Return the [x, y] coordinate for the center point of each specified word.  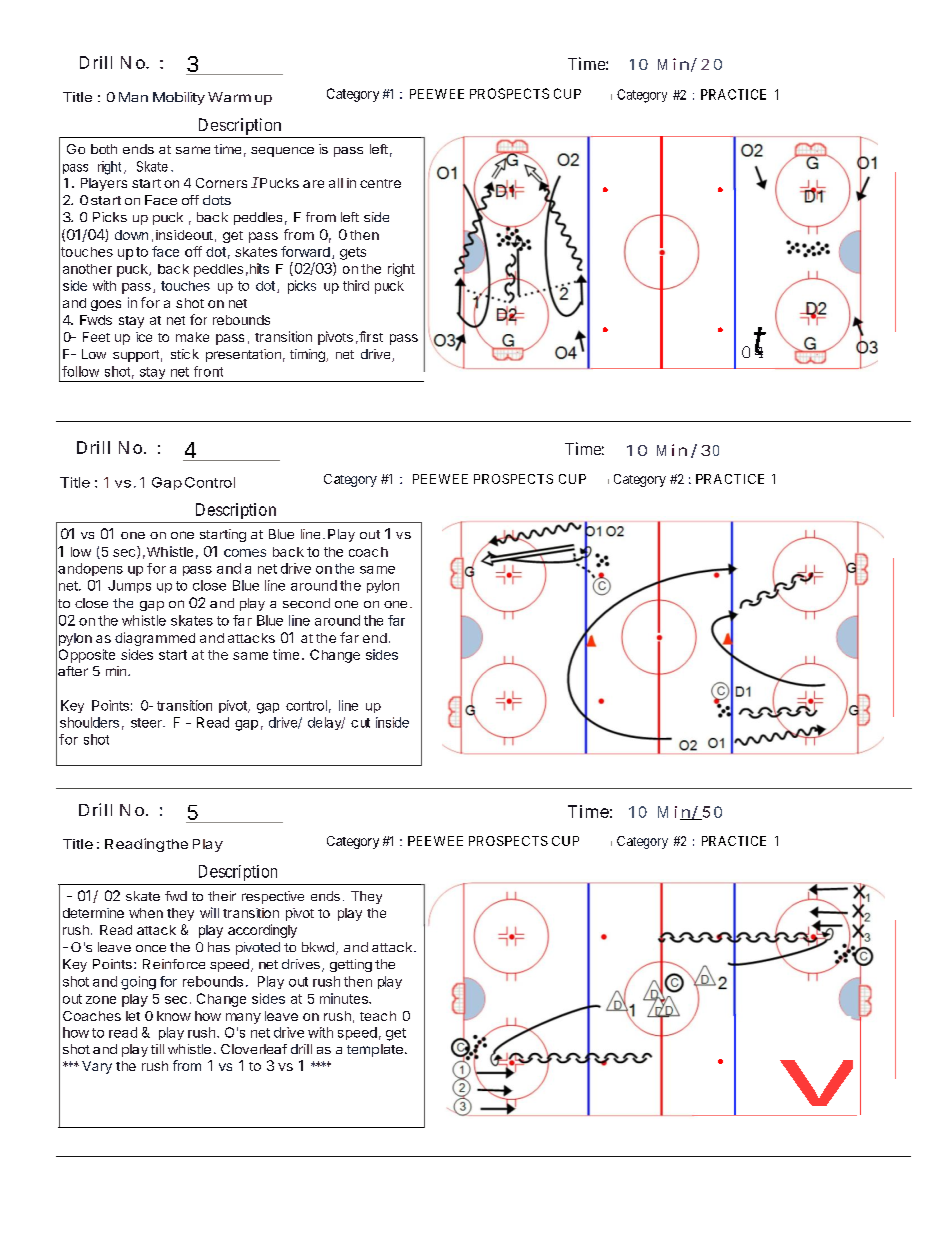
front [208, 371]
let [133, 1016]
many [243, 1018]
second [306, 603]
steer [147, 723]
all [336, 183]
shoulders [89, 722]
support [136, 356]
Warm [229, 97]
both [104, 149]
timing [308, 355]
